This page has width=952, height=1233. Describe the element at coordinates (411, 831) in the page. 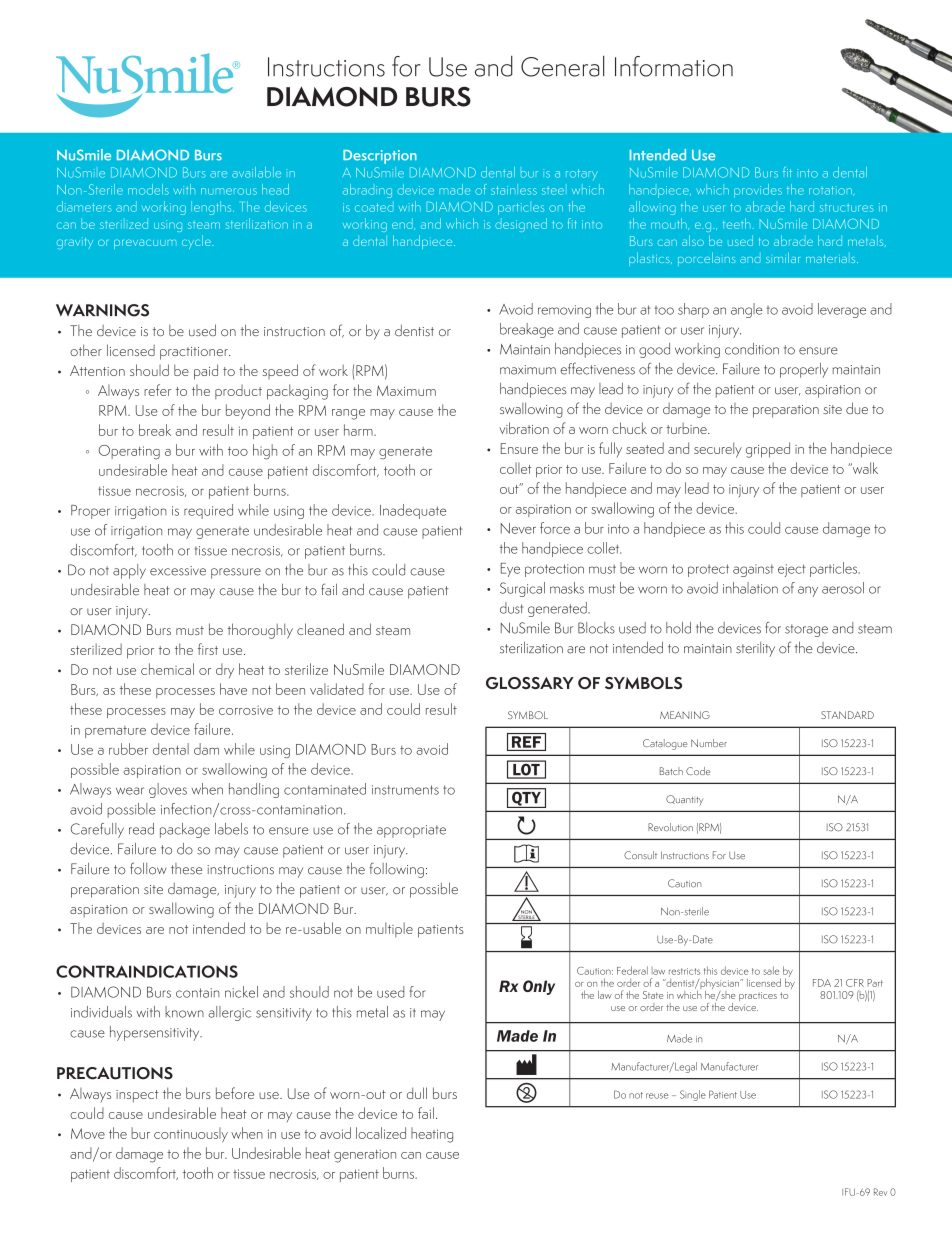

I see `appropriate` at that location.
